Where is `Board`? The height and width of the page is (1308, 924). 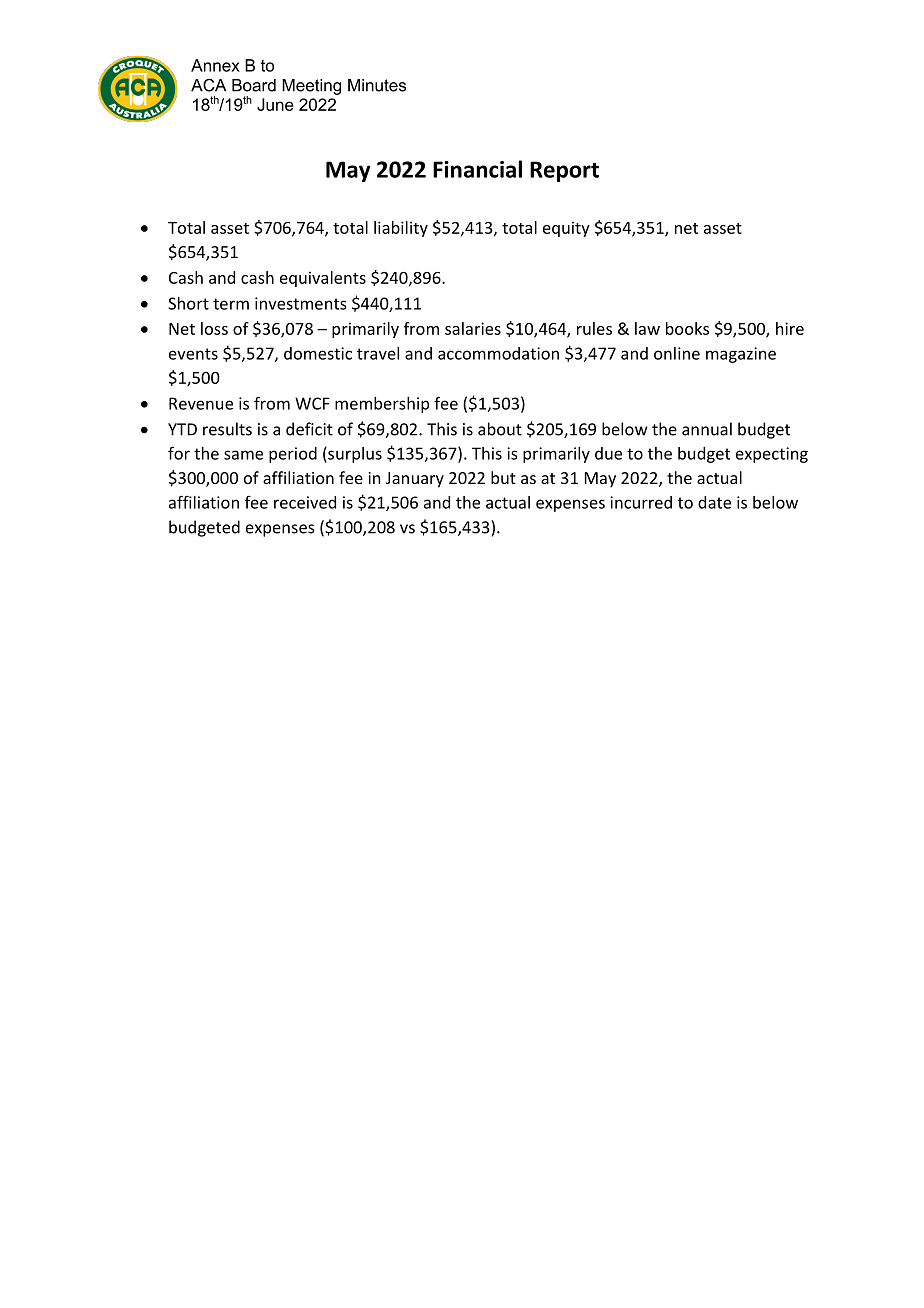 Board is located at coordinates (254, 85).
